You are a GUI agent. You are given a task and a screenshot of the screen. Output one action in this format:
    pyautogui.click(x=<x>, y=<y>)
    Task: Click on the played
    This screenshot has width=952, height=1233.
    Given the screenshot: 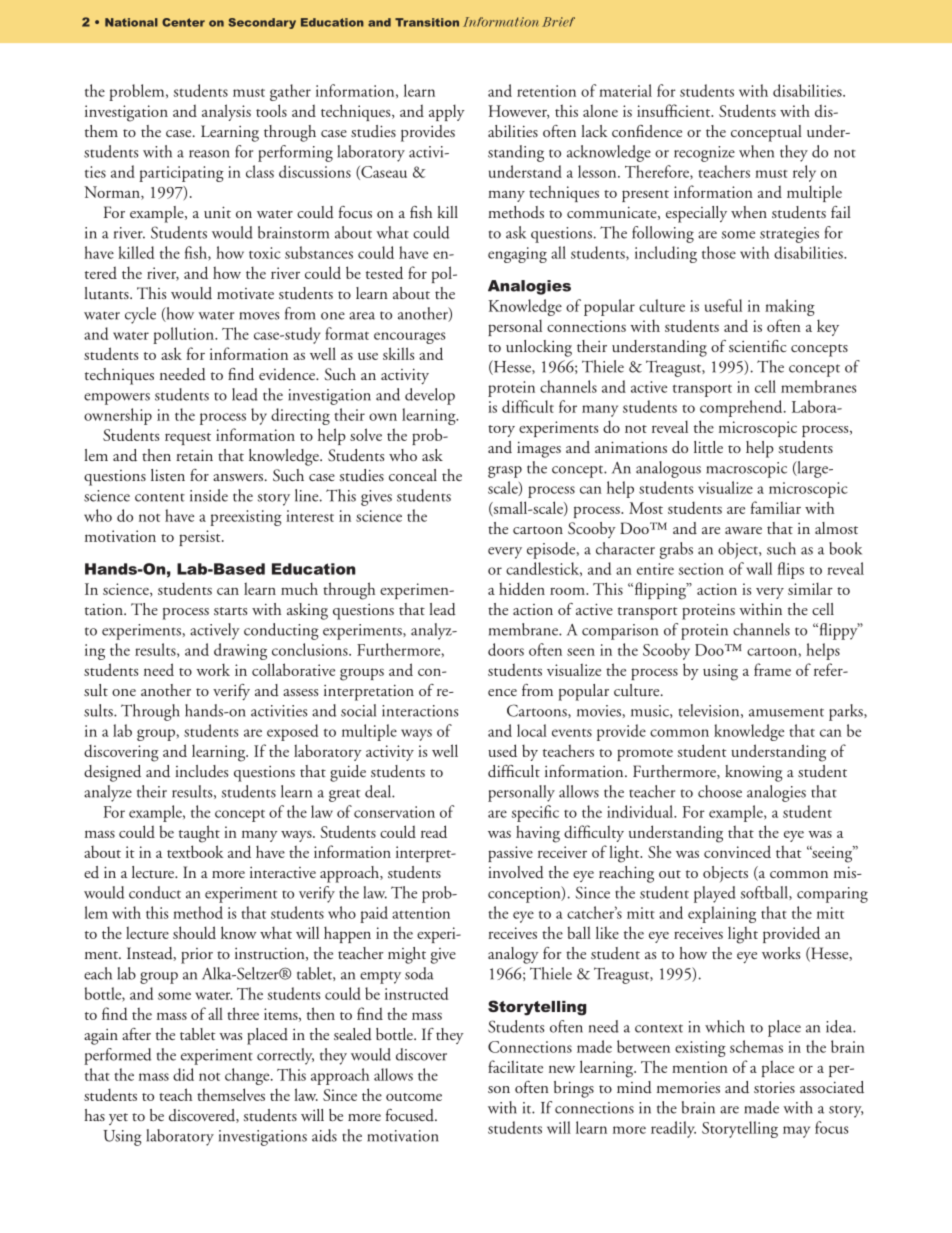 What is the action you would take?
    pyautogui.click(x=715, y=894)
